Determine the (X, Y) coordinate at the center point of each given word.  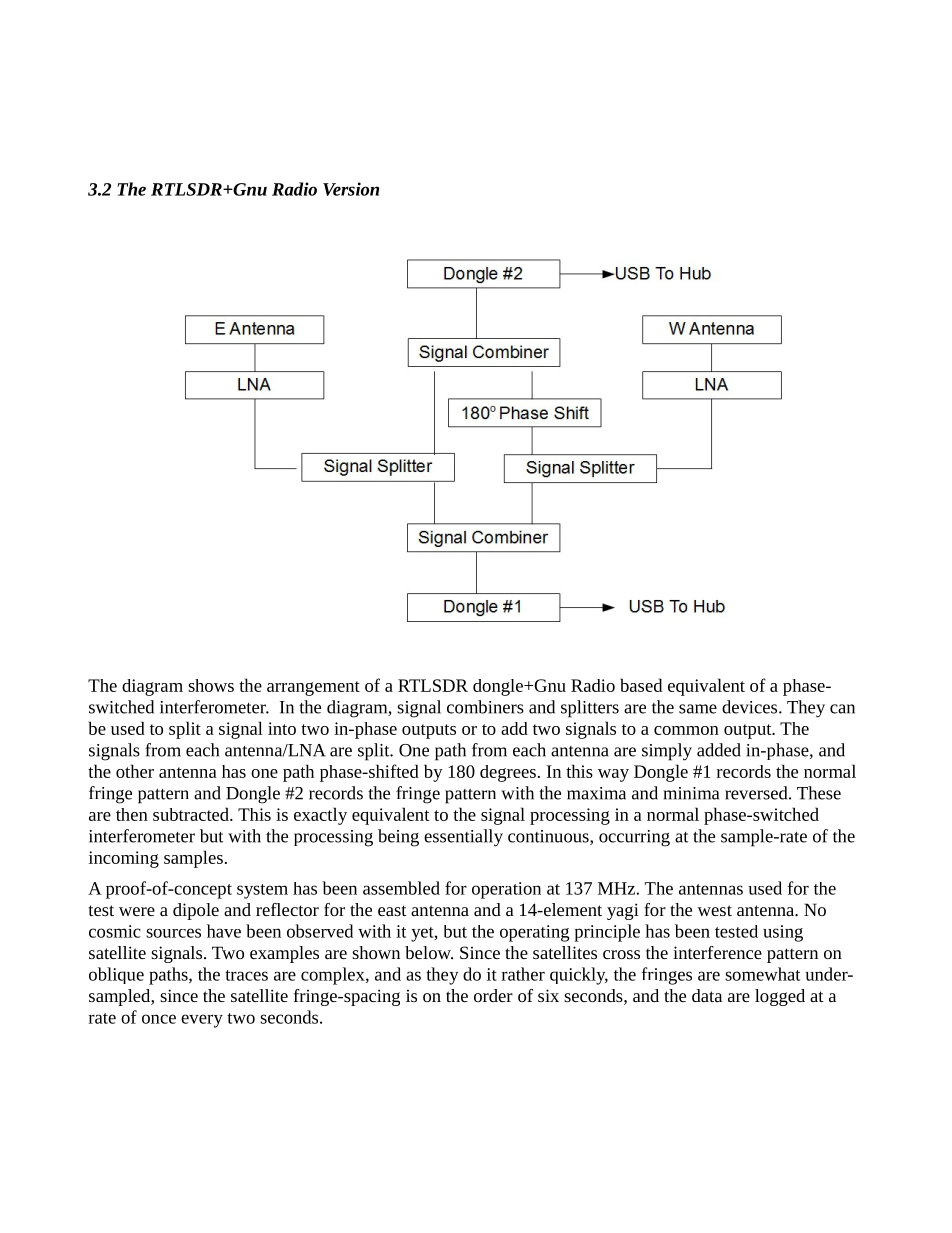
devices (751, 707)
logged (780, 997)
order (493, 995)
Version (351, 189)
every (202, 1021)
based (641, 685)
